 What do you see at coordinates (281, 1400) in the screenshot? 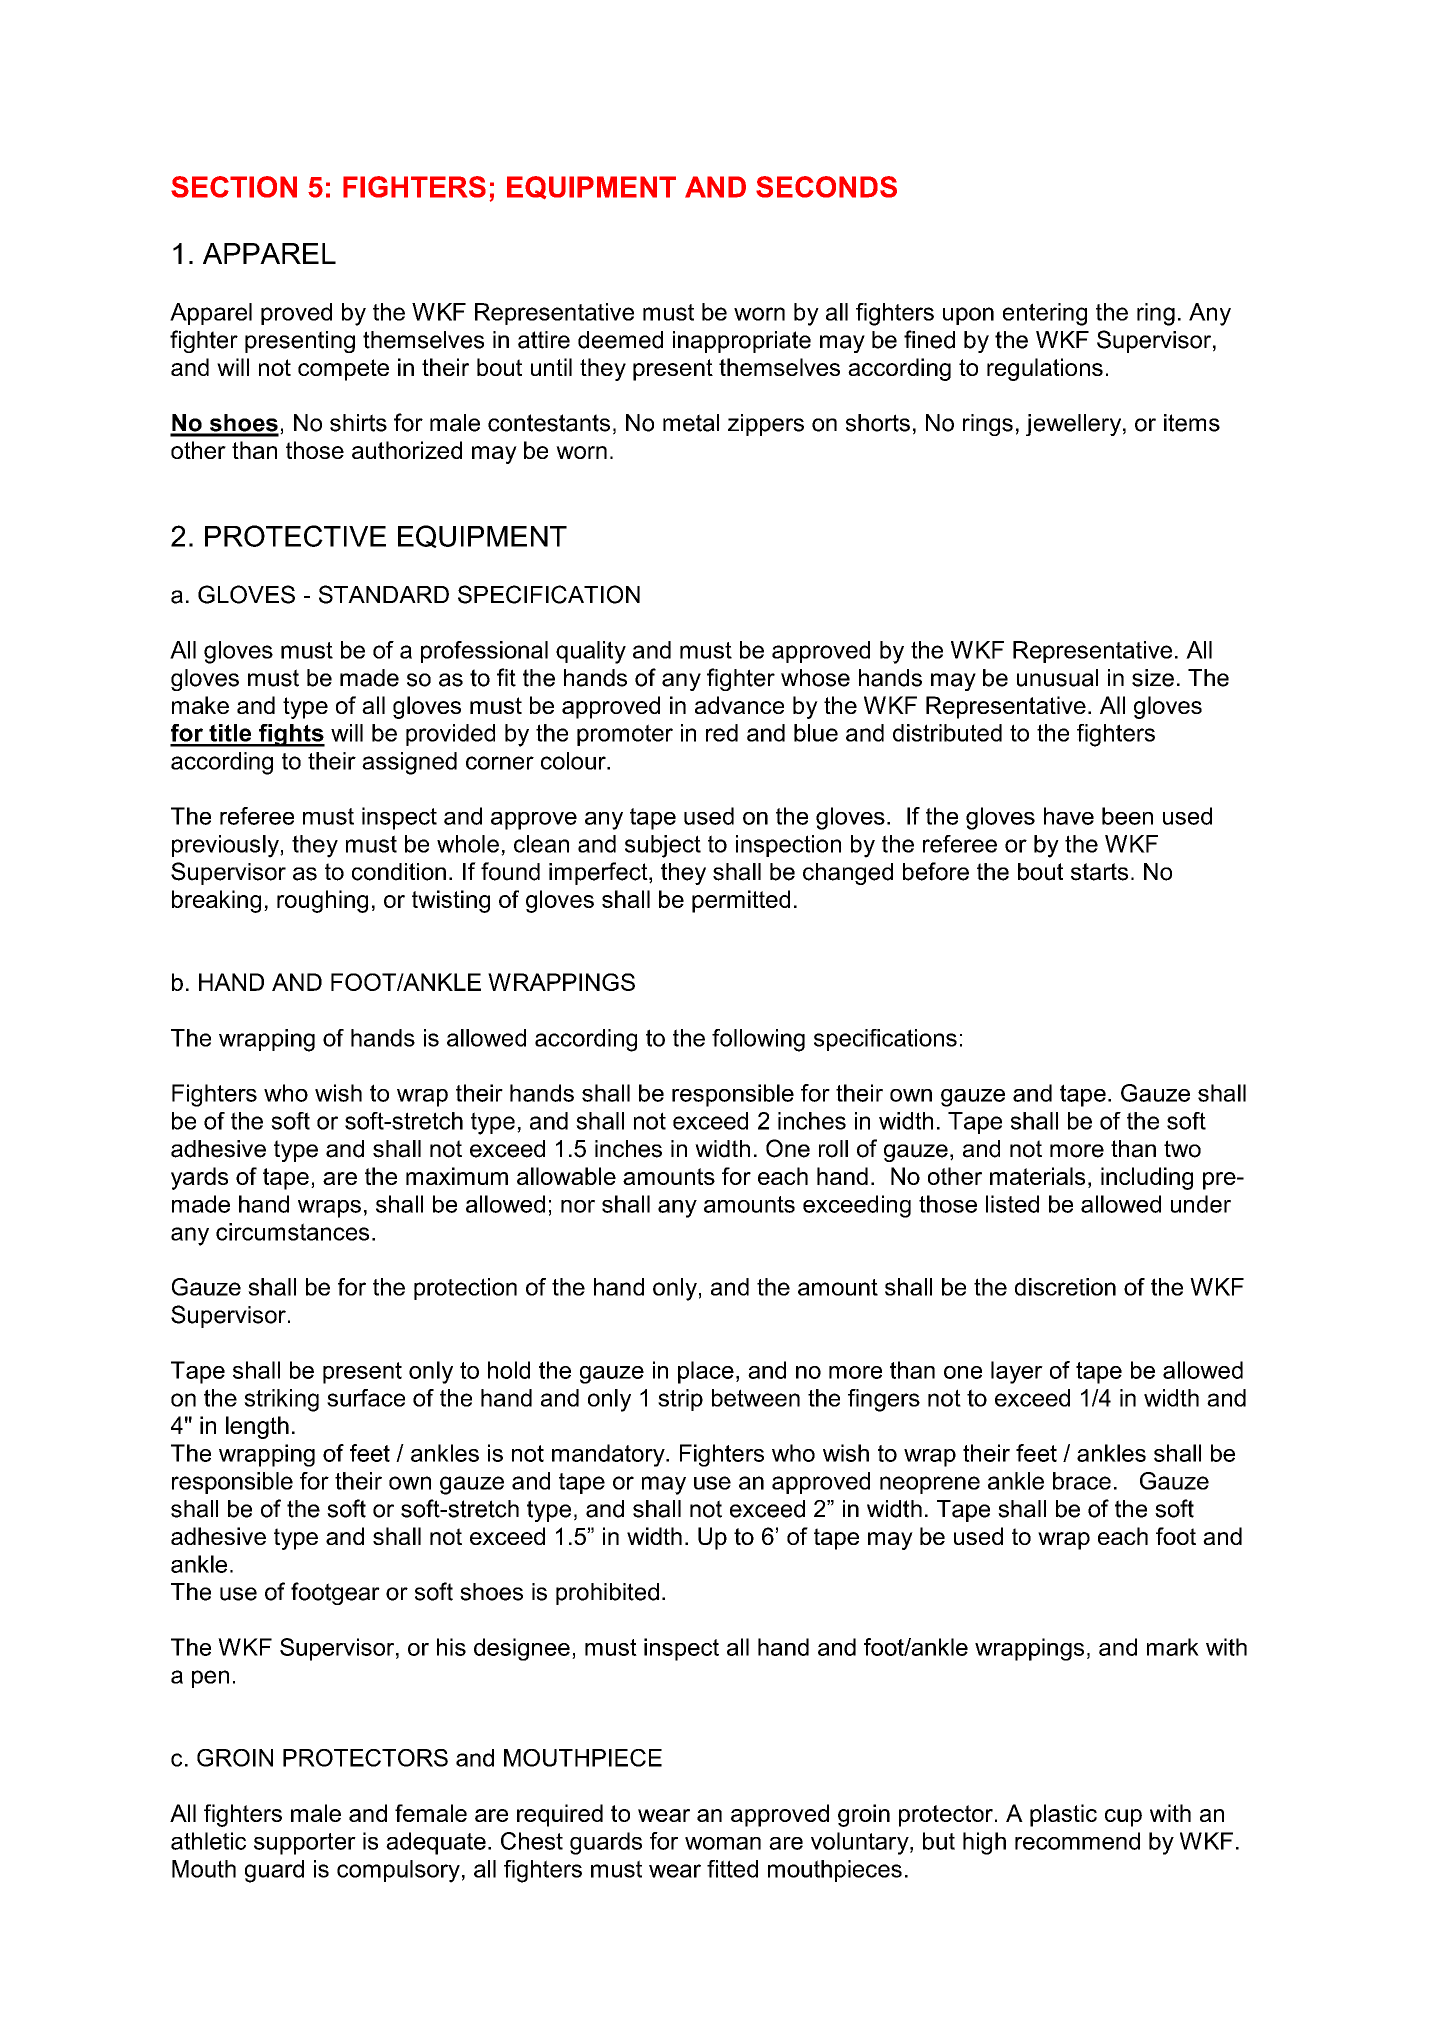
I see `striking` at bounding box center [281, 1400].
